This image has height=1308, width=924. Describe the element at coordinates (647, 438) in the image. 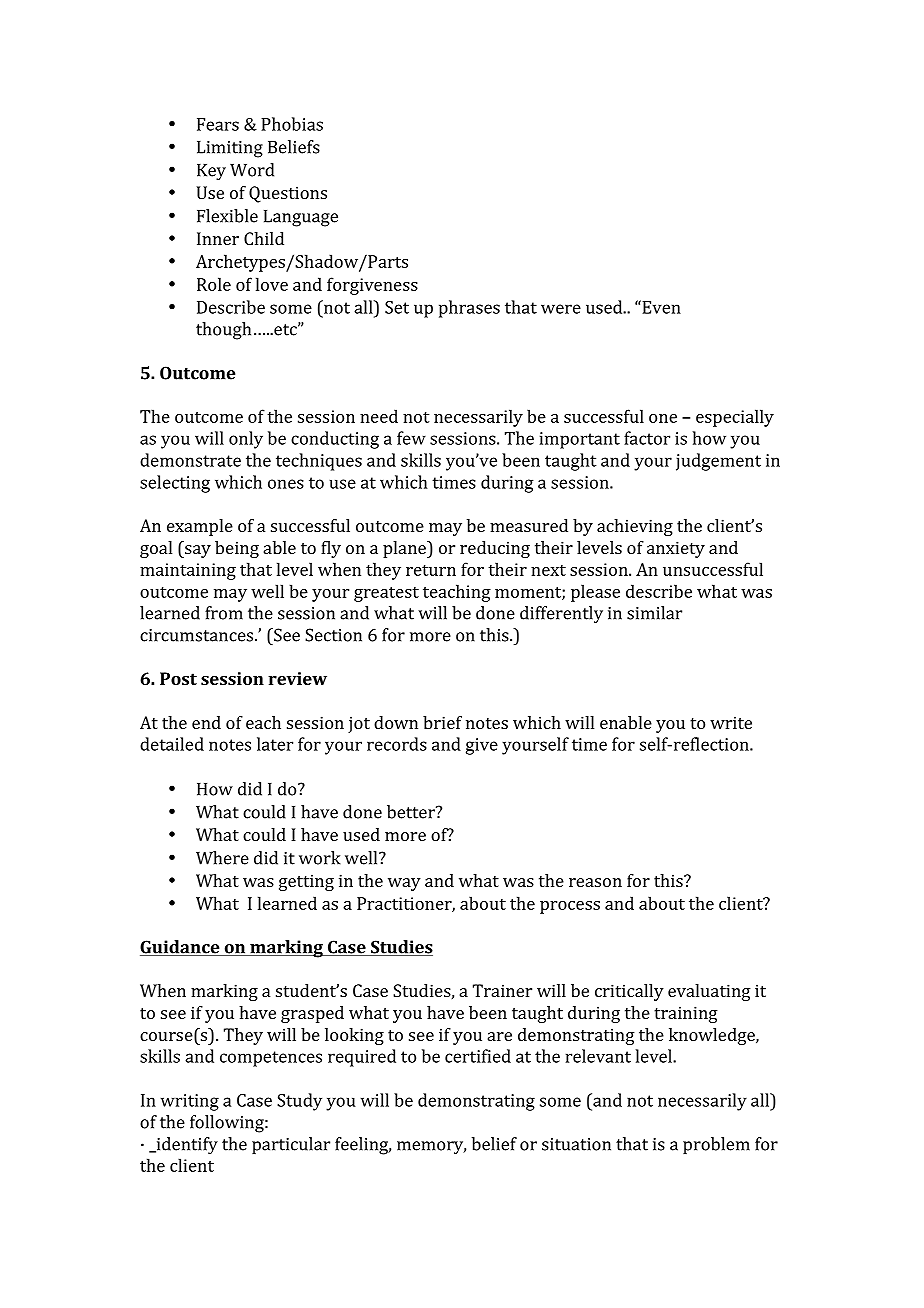

I see `factor` at that location.
